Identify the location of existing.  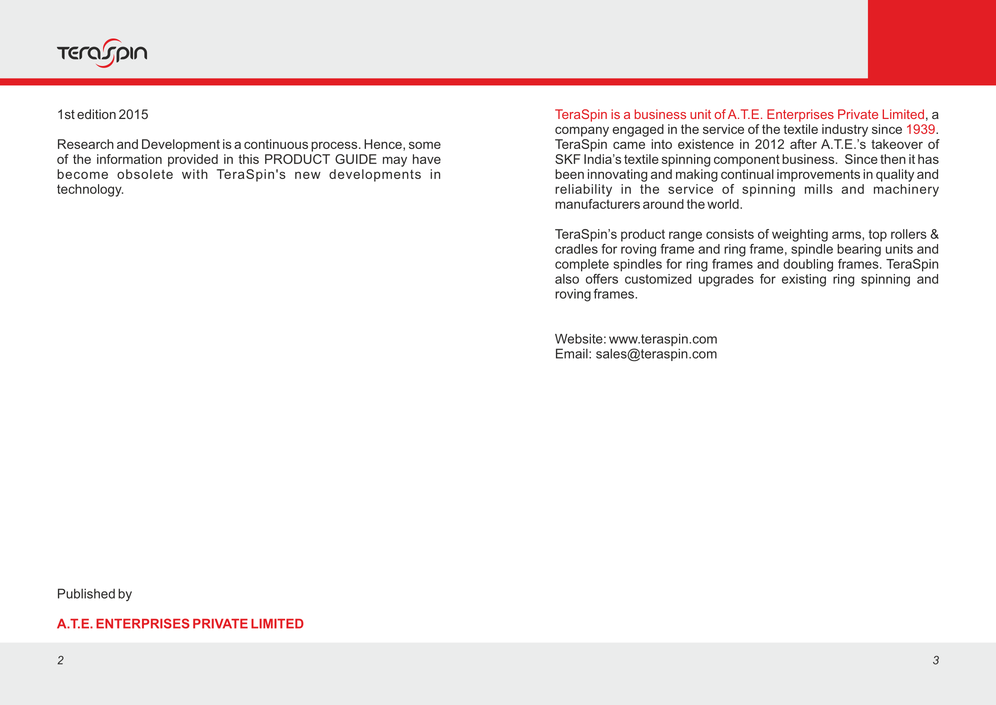
(804, 280).
